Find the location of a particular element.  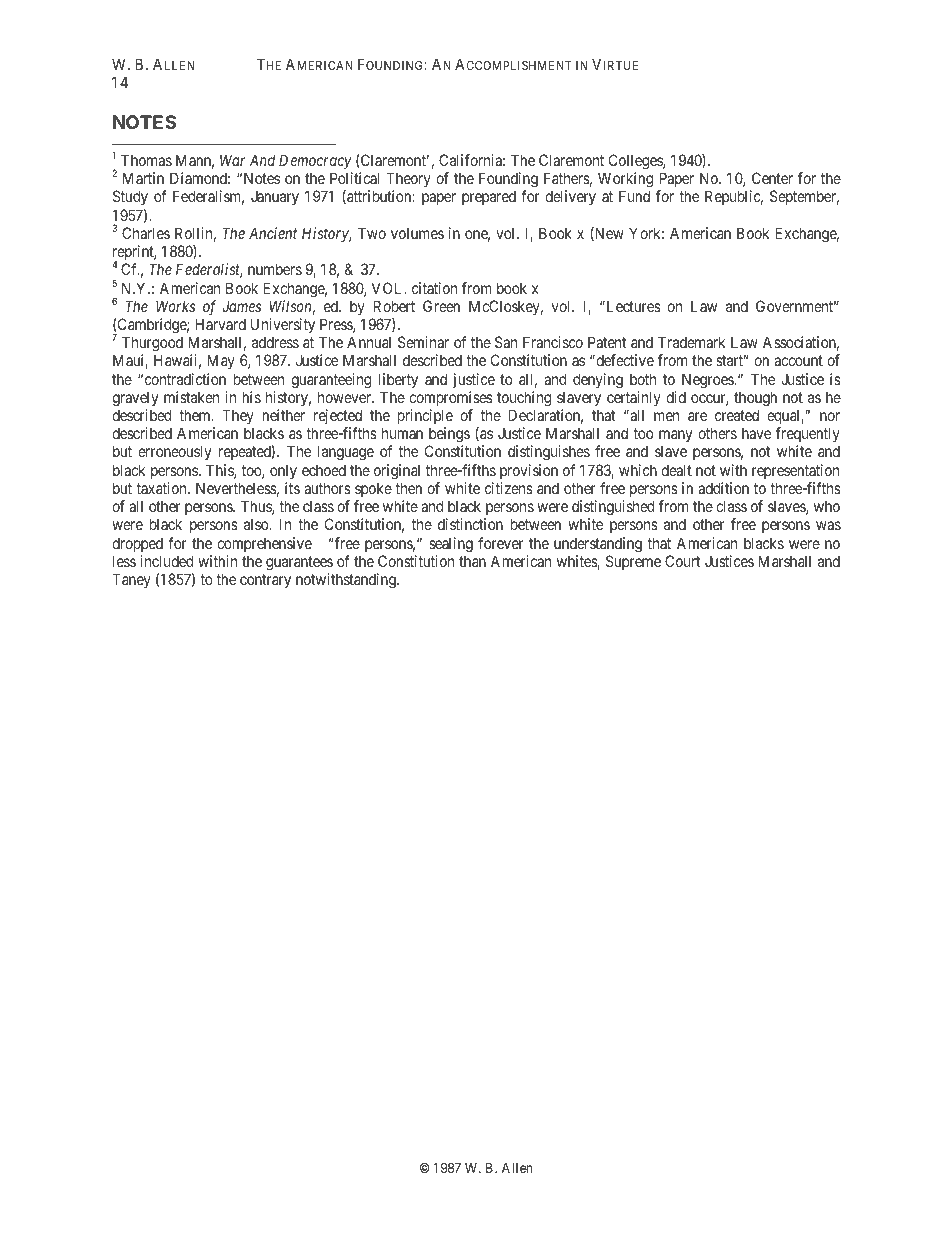

Lectures is located at coordinates (632, 306).
